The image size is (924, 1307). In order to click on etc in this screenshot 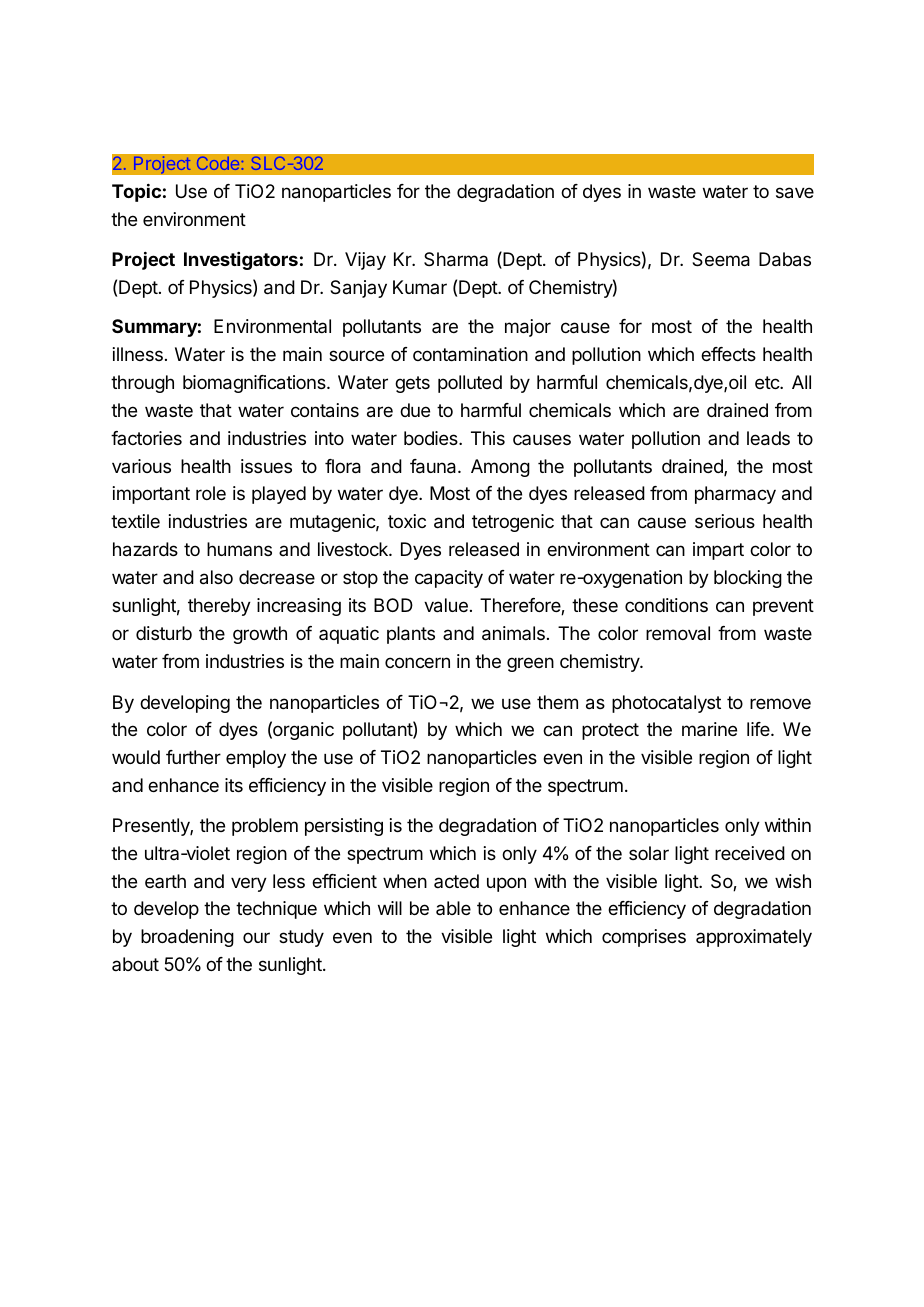, I will do `click(768, 382)`.
